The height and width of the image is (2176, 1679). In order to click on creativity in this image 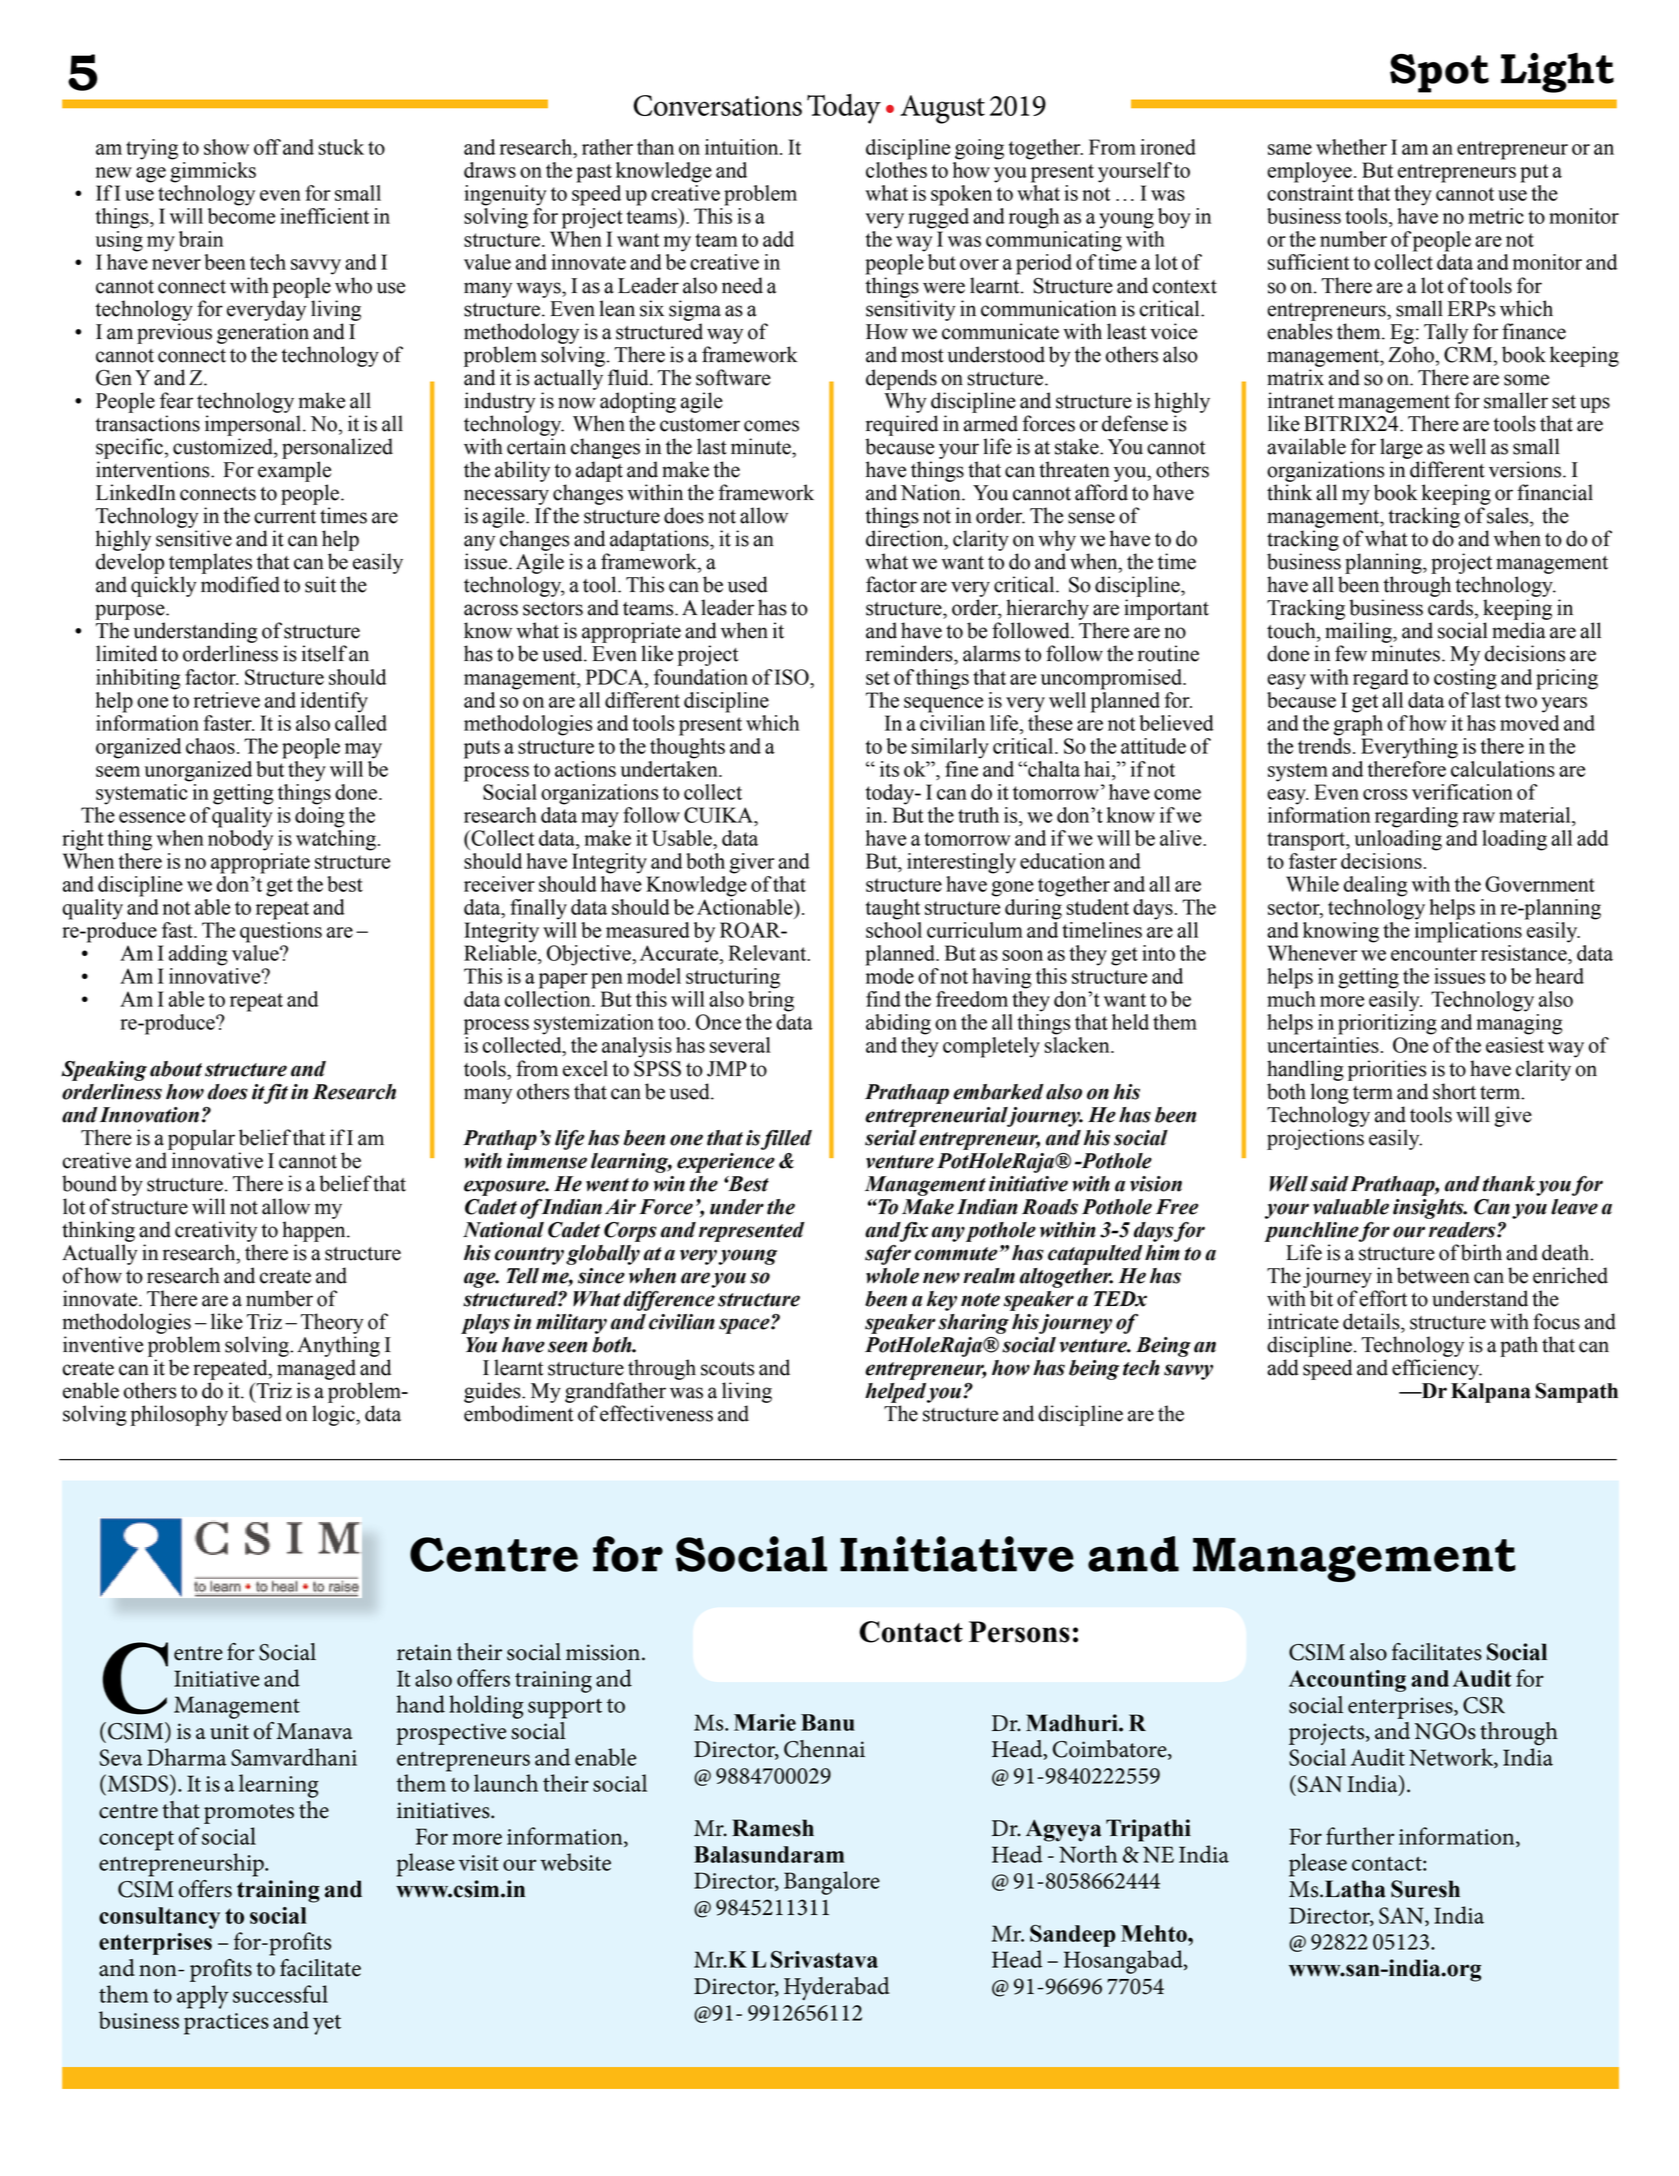, I will do `click(216, 1231)`.
